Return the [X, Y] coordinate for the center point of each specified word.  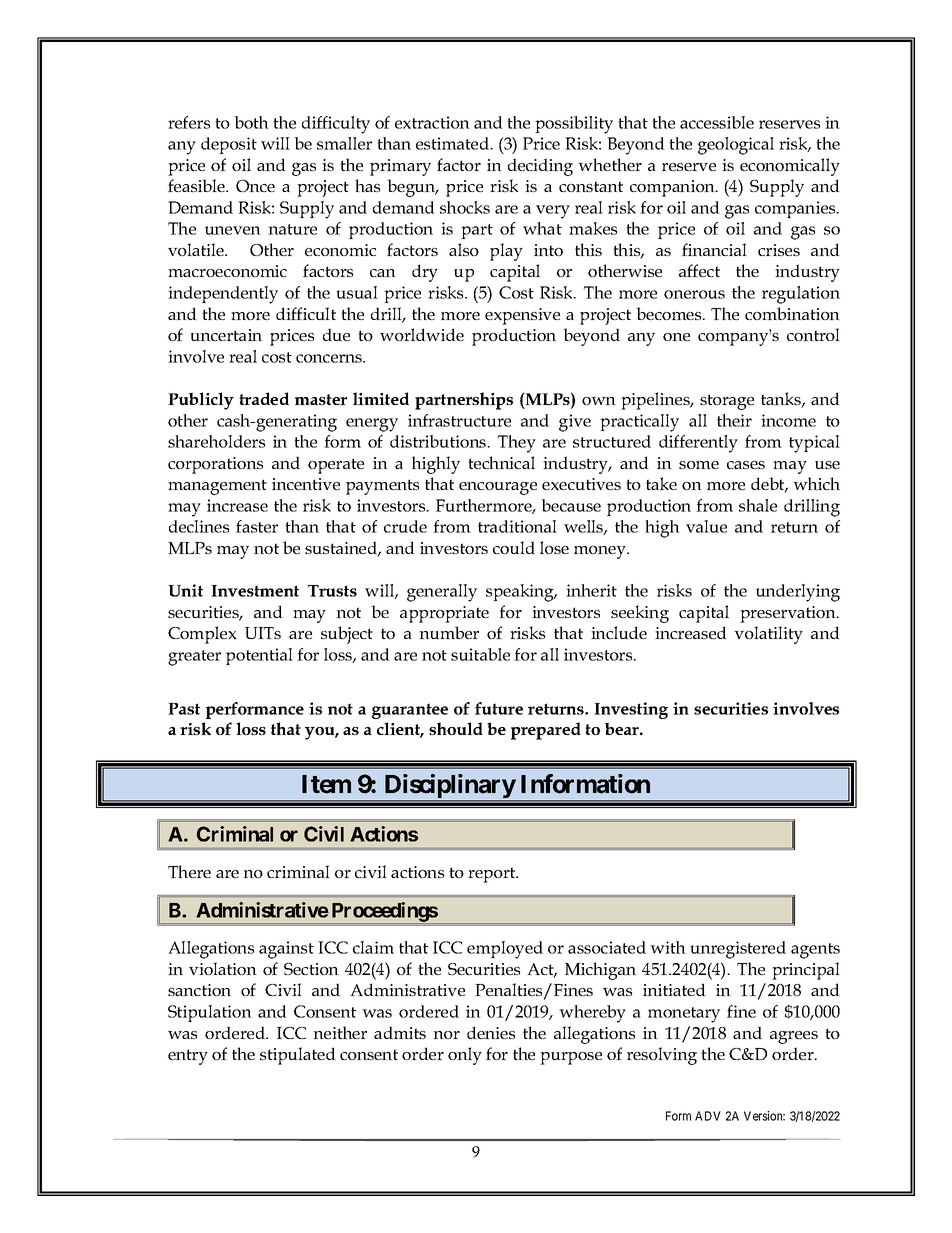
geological [736, 146]
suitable [480, 654]
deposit [229, 145]
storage [727, 402]
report [493, 875]
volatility [768, 635]
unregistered [738, 950]
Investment [255, 591]
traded [264, 398]
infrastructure [459, 420]
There [189, 871]
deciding [540, 167]
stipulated [298, 1056]
